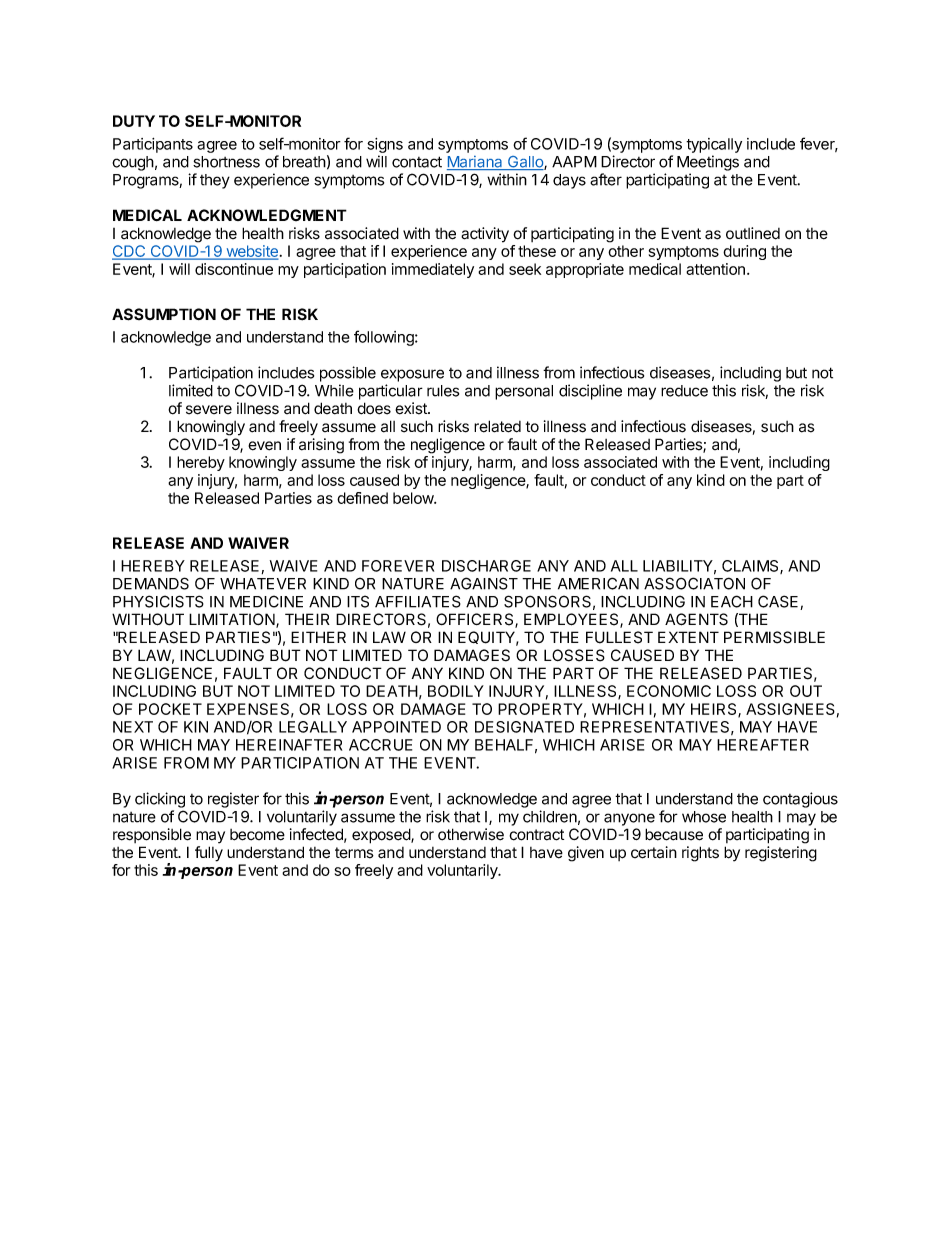 The image size is (952, 1233). I want to click on contract, so click(536, 835).
